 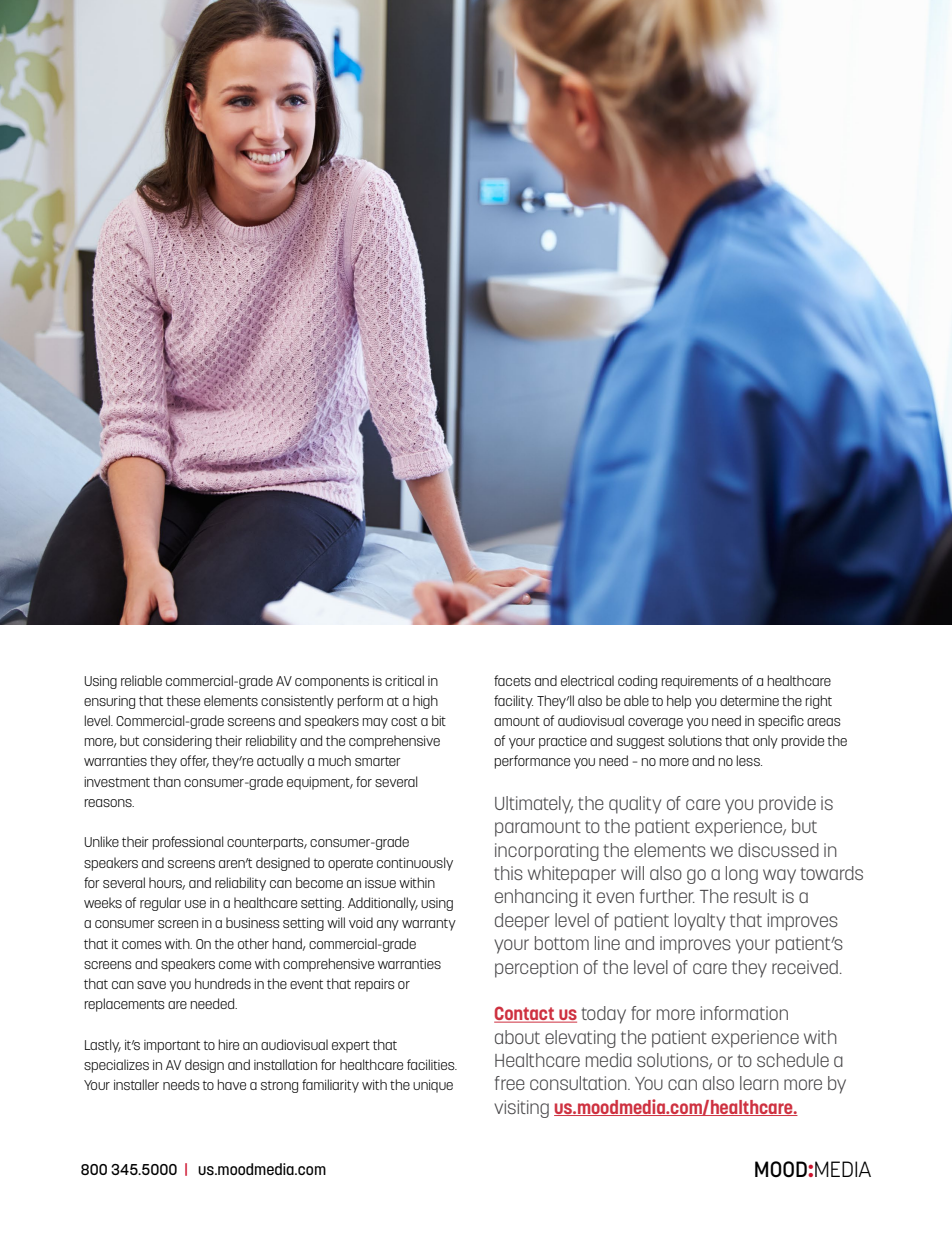 What do you see at coordinates (744, 1013) in the image?
I see `information` at bounding box center [744, 1013].
